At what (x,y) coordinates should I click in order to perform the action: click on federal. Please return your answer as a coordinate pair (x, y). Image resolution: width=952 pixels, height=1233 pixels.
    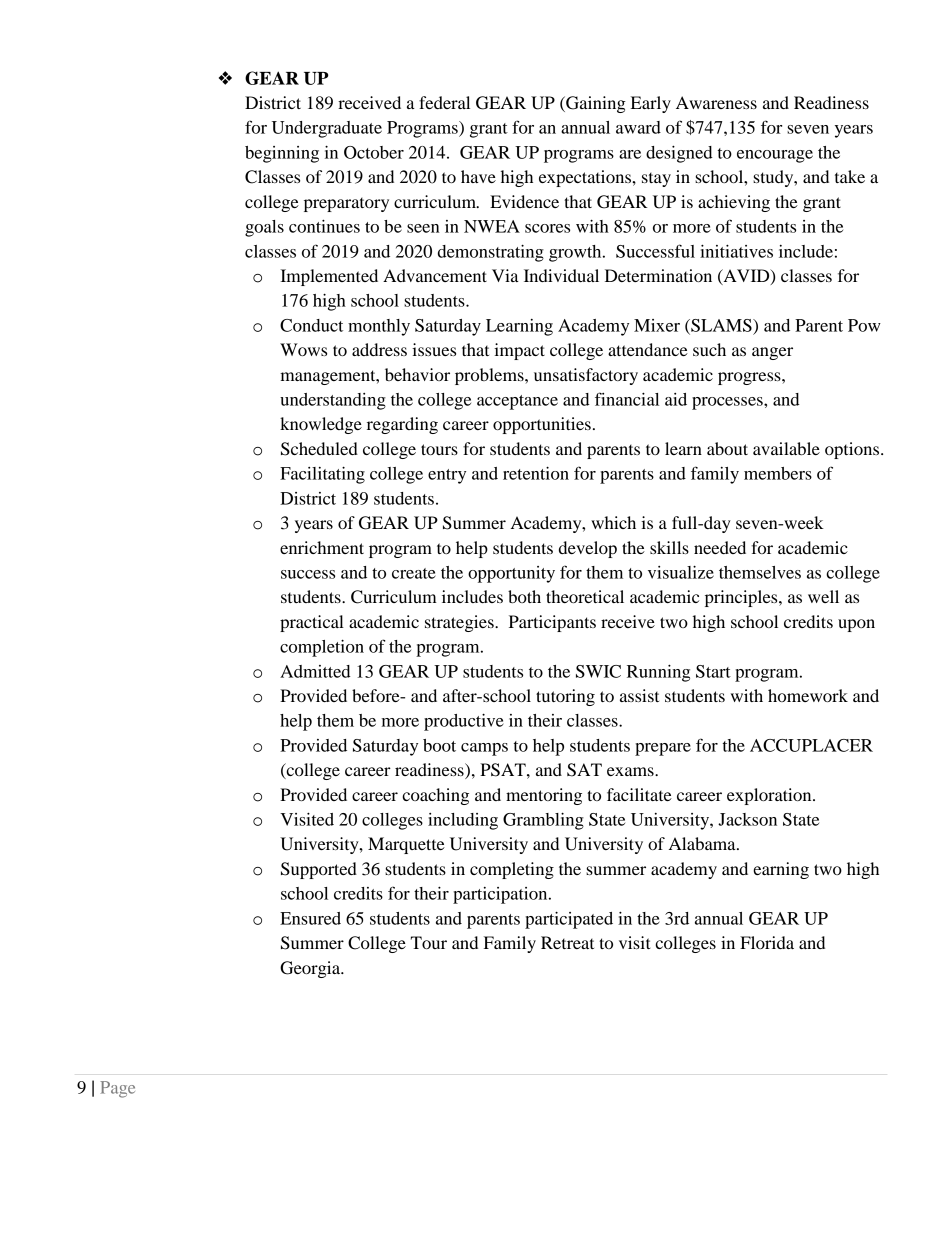
    Looking at the image, I should click on (444, 102).
